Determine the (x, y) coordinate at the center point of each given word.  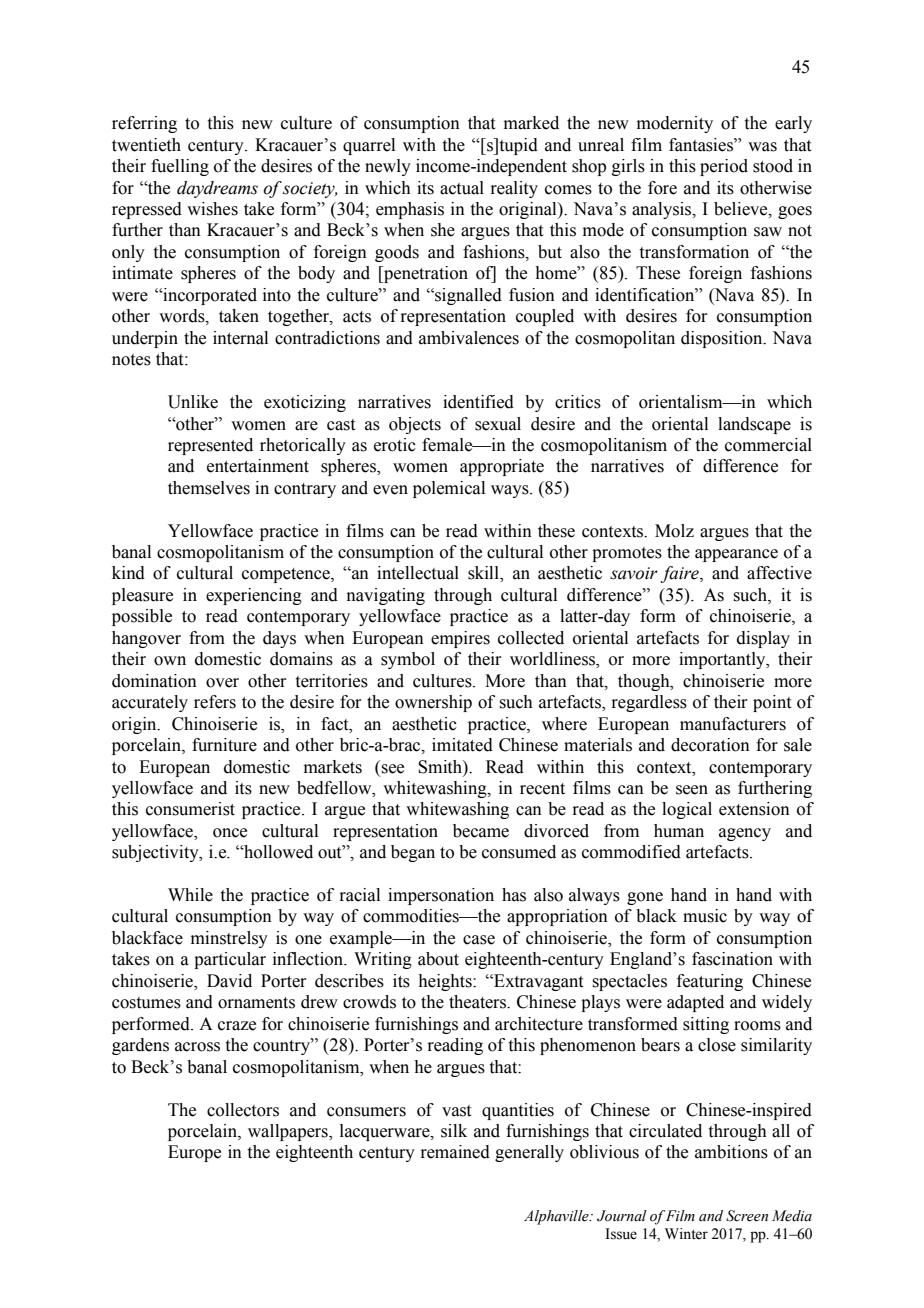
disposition (723, 339)
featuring (710, 982)
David (229, 981)
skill (484, 574)
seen (692, 790)
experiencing (254, 596)
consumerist (190, 809)
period (724, 167)
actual (462, 188)
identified (478, 402)
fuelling (180, 167)
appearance (736, 555)
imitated (462, 745)
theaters (478, 1002)
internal (240, 338)
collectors (243, 1110)
